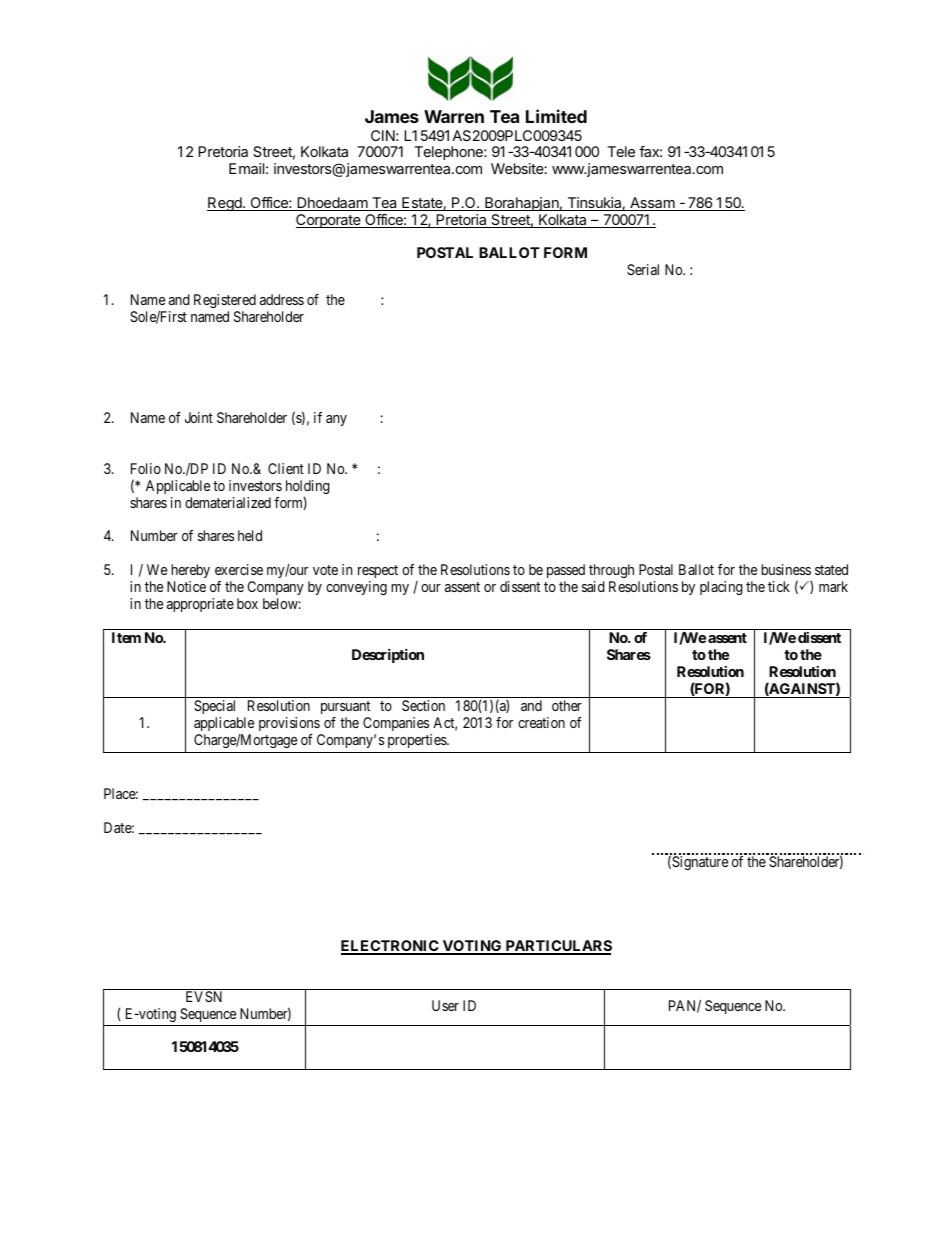 The height and width of the screenshot is (1233, 952). Describe the element at coordinates (786, 569) in the screenshot. I see `business` at that location.
